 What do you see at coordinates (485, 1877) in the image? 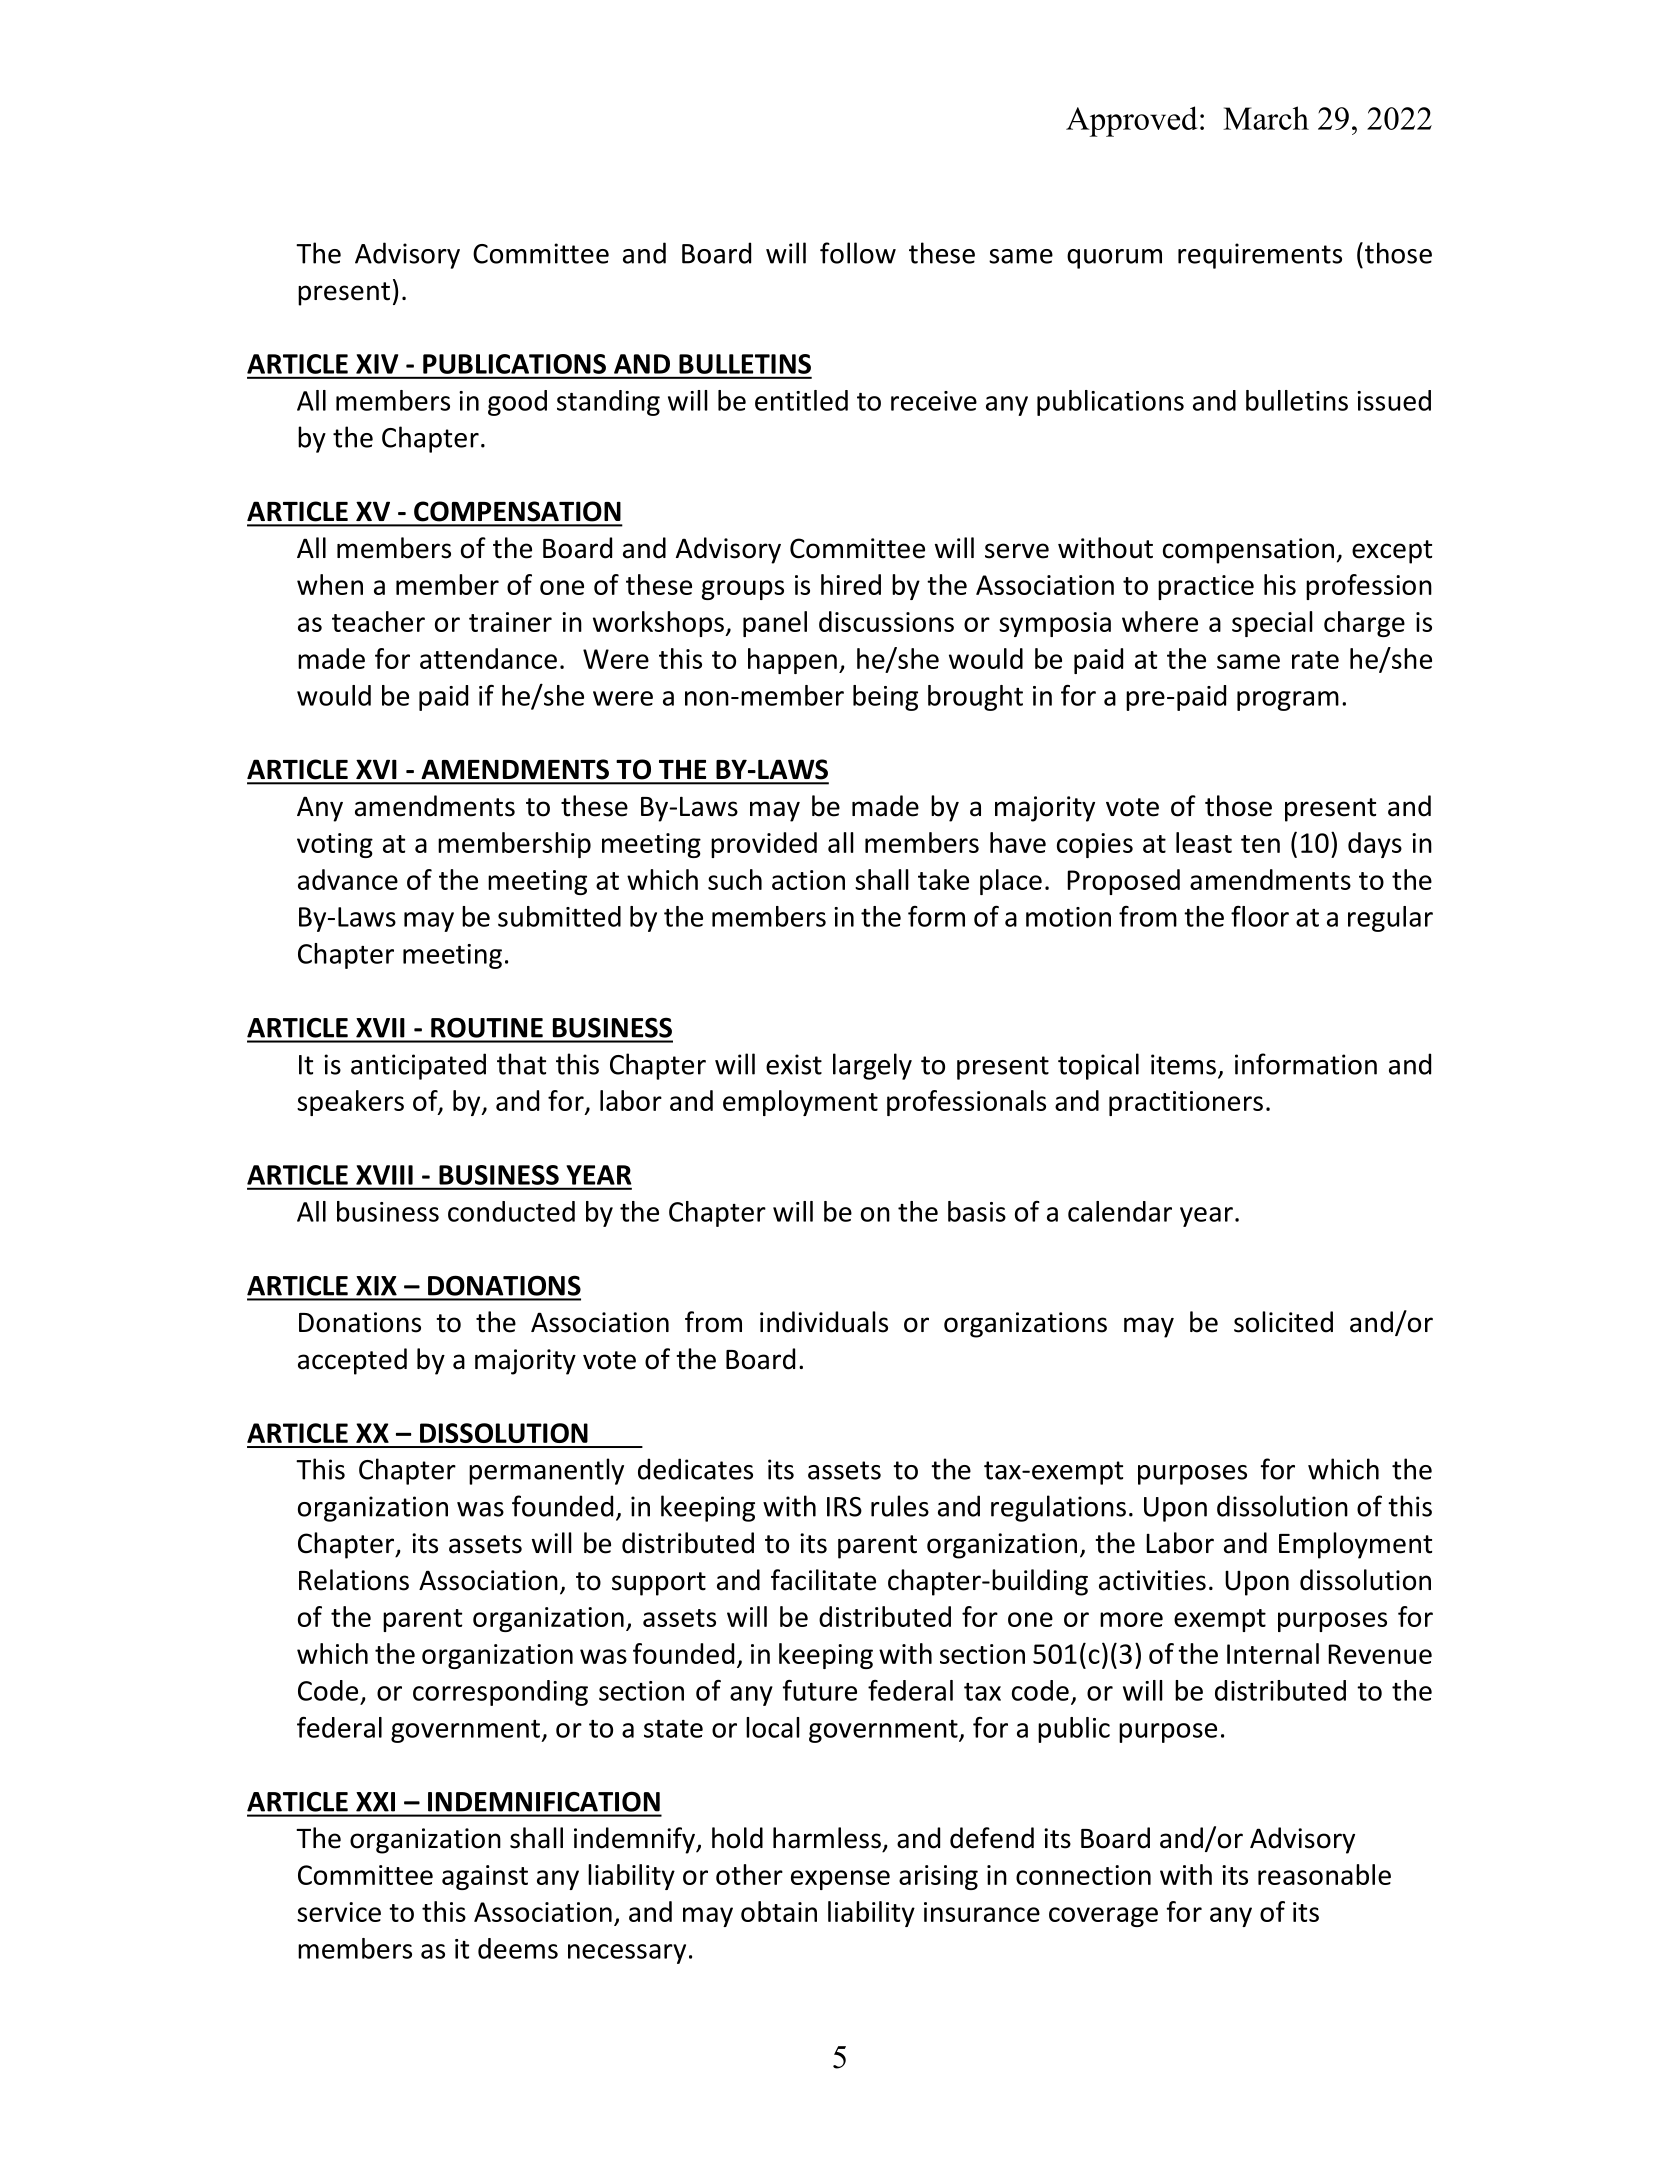
I see `against` at bounding box center [485, 1877].
